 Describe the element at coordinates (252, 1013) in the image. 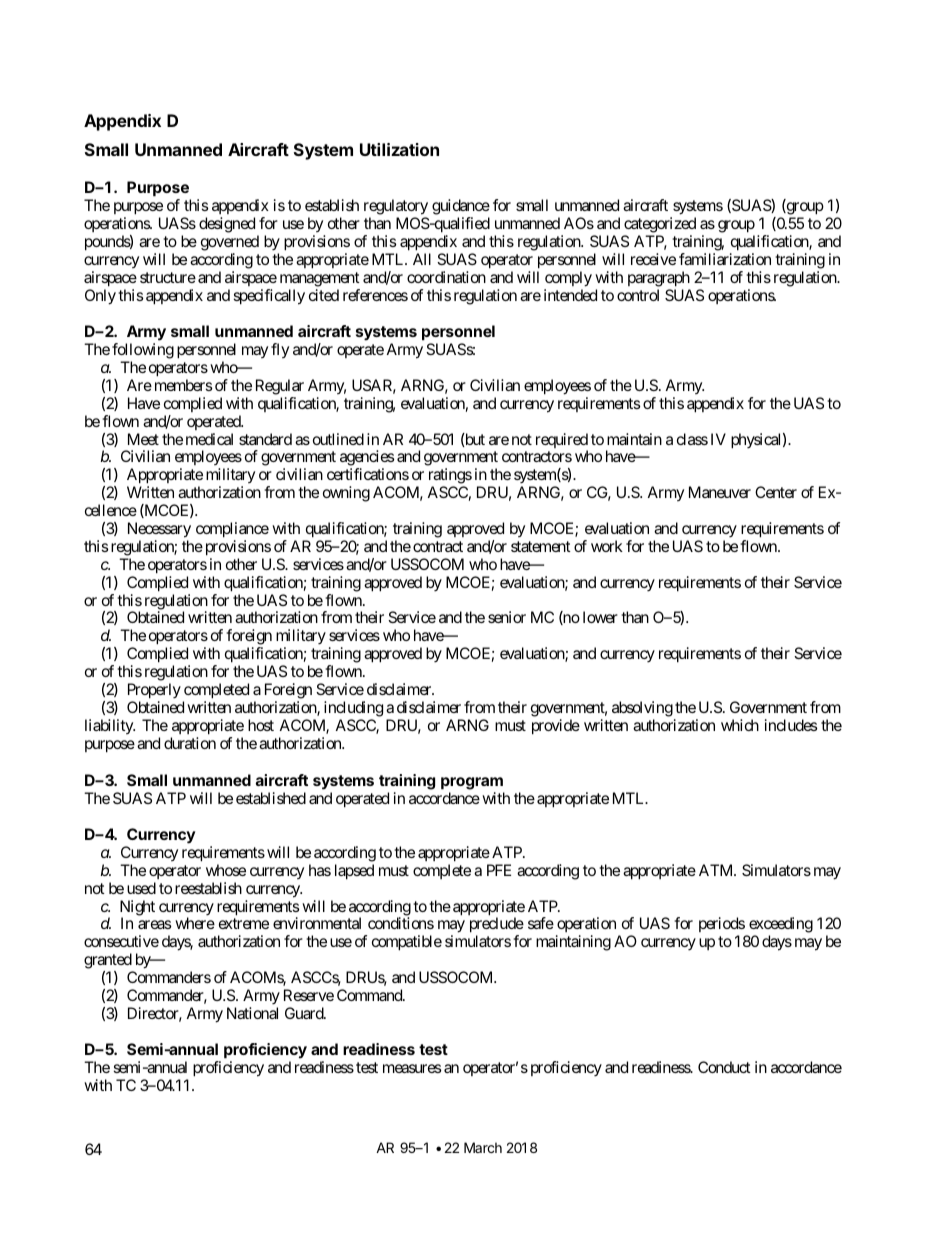

I see `National` at that location.
